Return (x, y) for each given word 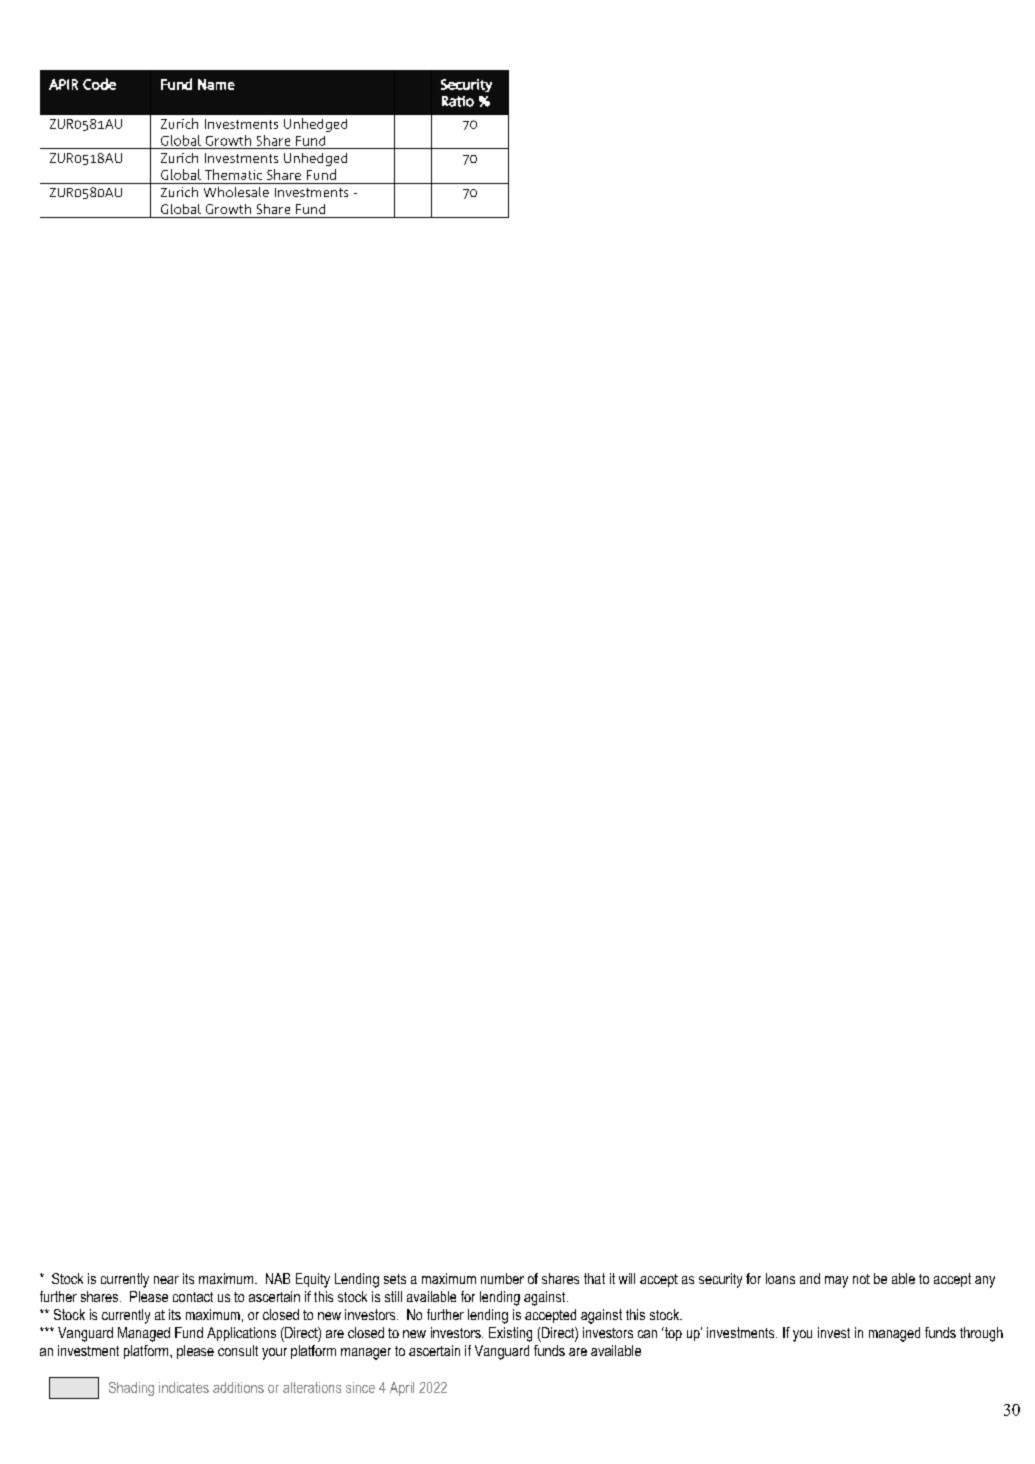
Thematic (233, 174)
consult (238, 1350)
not (861, 1279)
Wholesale (236, 192)
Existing (510, 1334)
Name (216, 84)
